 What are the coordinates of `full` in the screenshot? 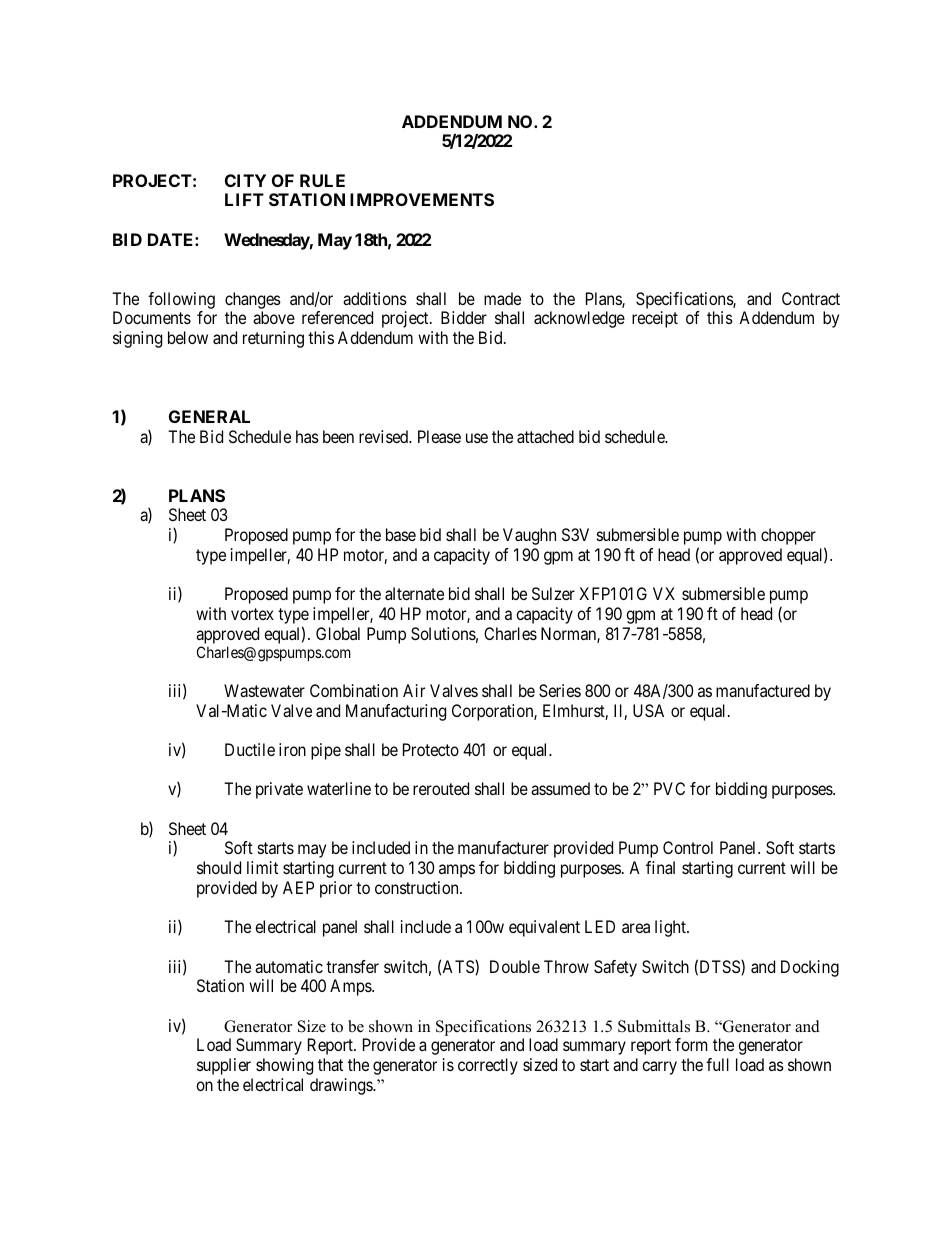 It's located at (717, 1064).
